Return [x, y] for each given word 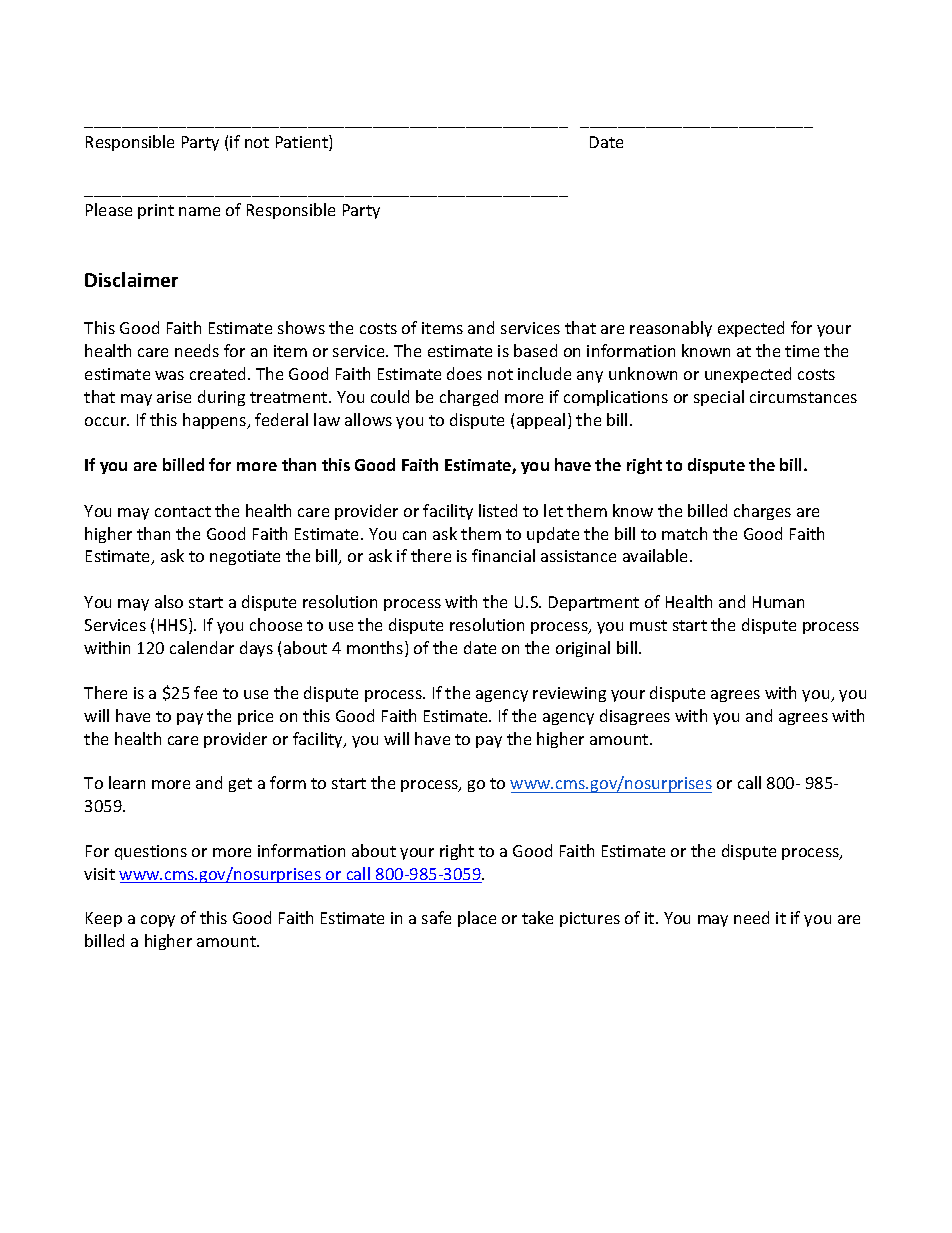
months [376, 649]
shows [301, 327]
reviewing [569, 694]
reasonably [671, 329]
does [464, 373]
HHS [174, 626]
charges [762, 512]
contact [183, 511]
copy [158, 921]
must [648, 625]
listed [498, 510]
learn [127, 782]
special [719, 398]
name [199, 211]
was [169, 375]
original [583, 649]
